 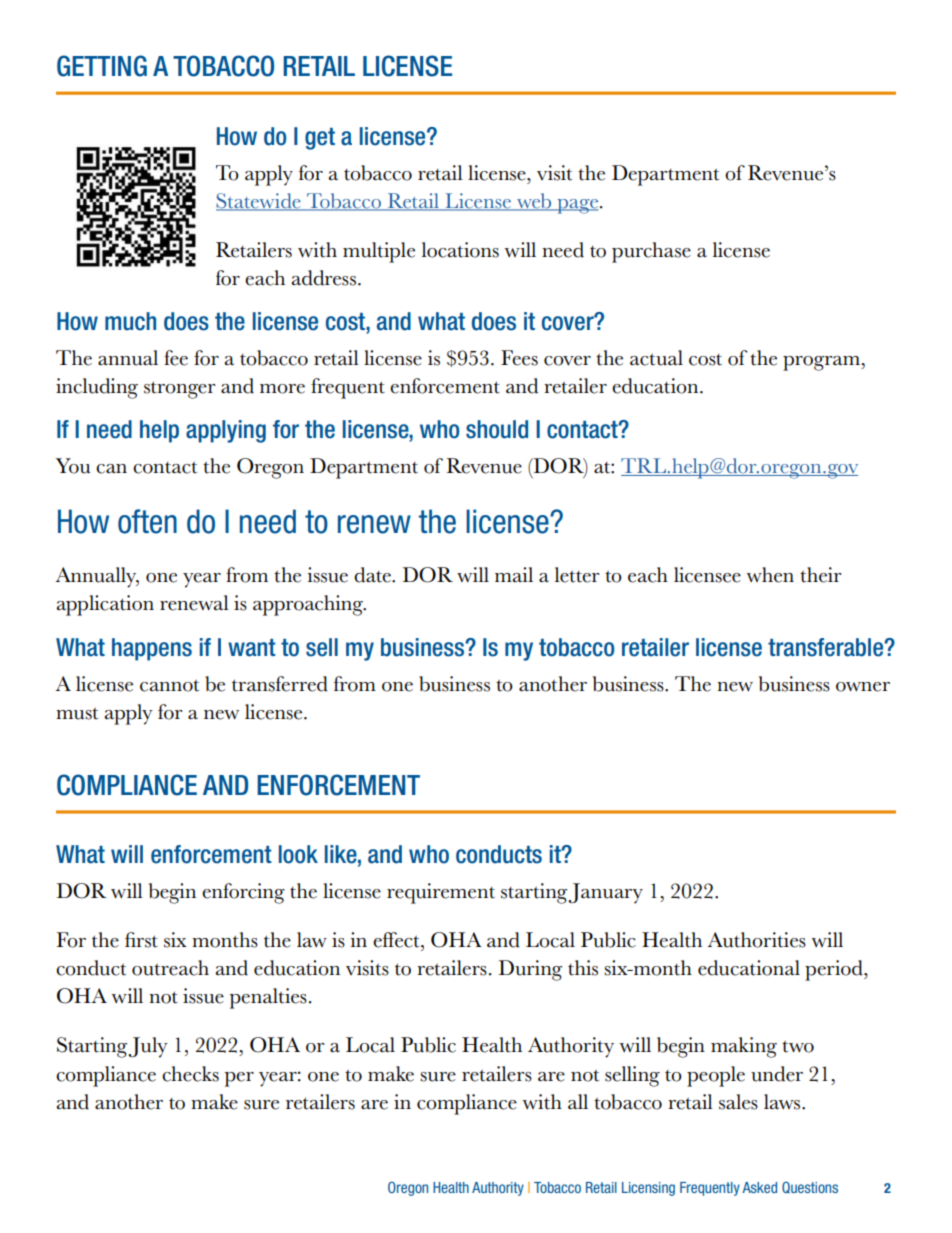 I want to click on mail, so click(x=514, y=574).
